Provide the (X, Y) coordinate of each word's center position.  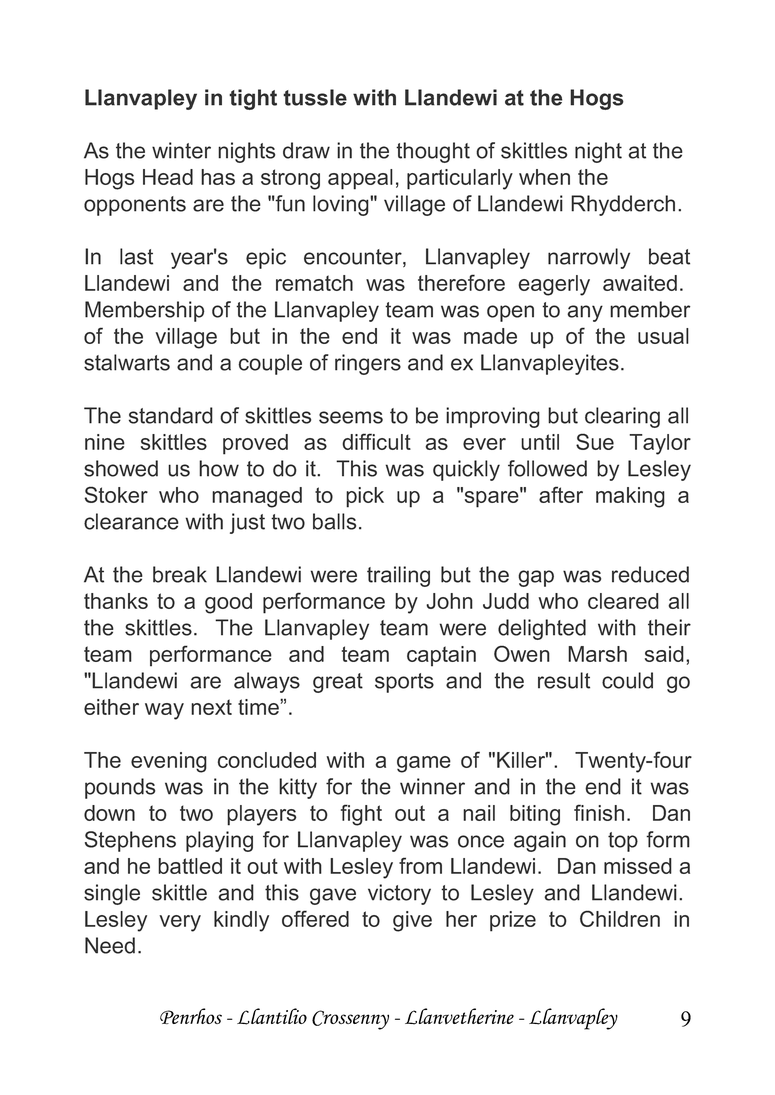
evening (169, 762)
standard (171, 415)
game (424, 764)
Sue (595, 441)
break (180, 574)
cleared (623, 601)
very (180, 923)
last (136, 256)
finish (599, 812)
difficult (376, 441)
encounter (354, 258)
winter (181, 150)
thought (433, 152)
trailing (398, 576)
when (544, 177)
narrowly (589, 258)
